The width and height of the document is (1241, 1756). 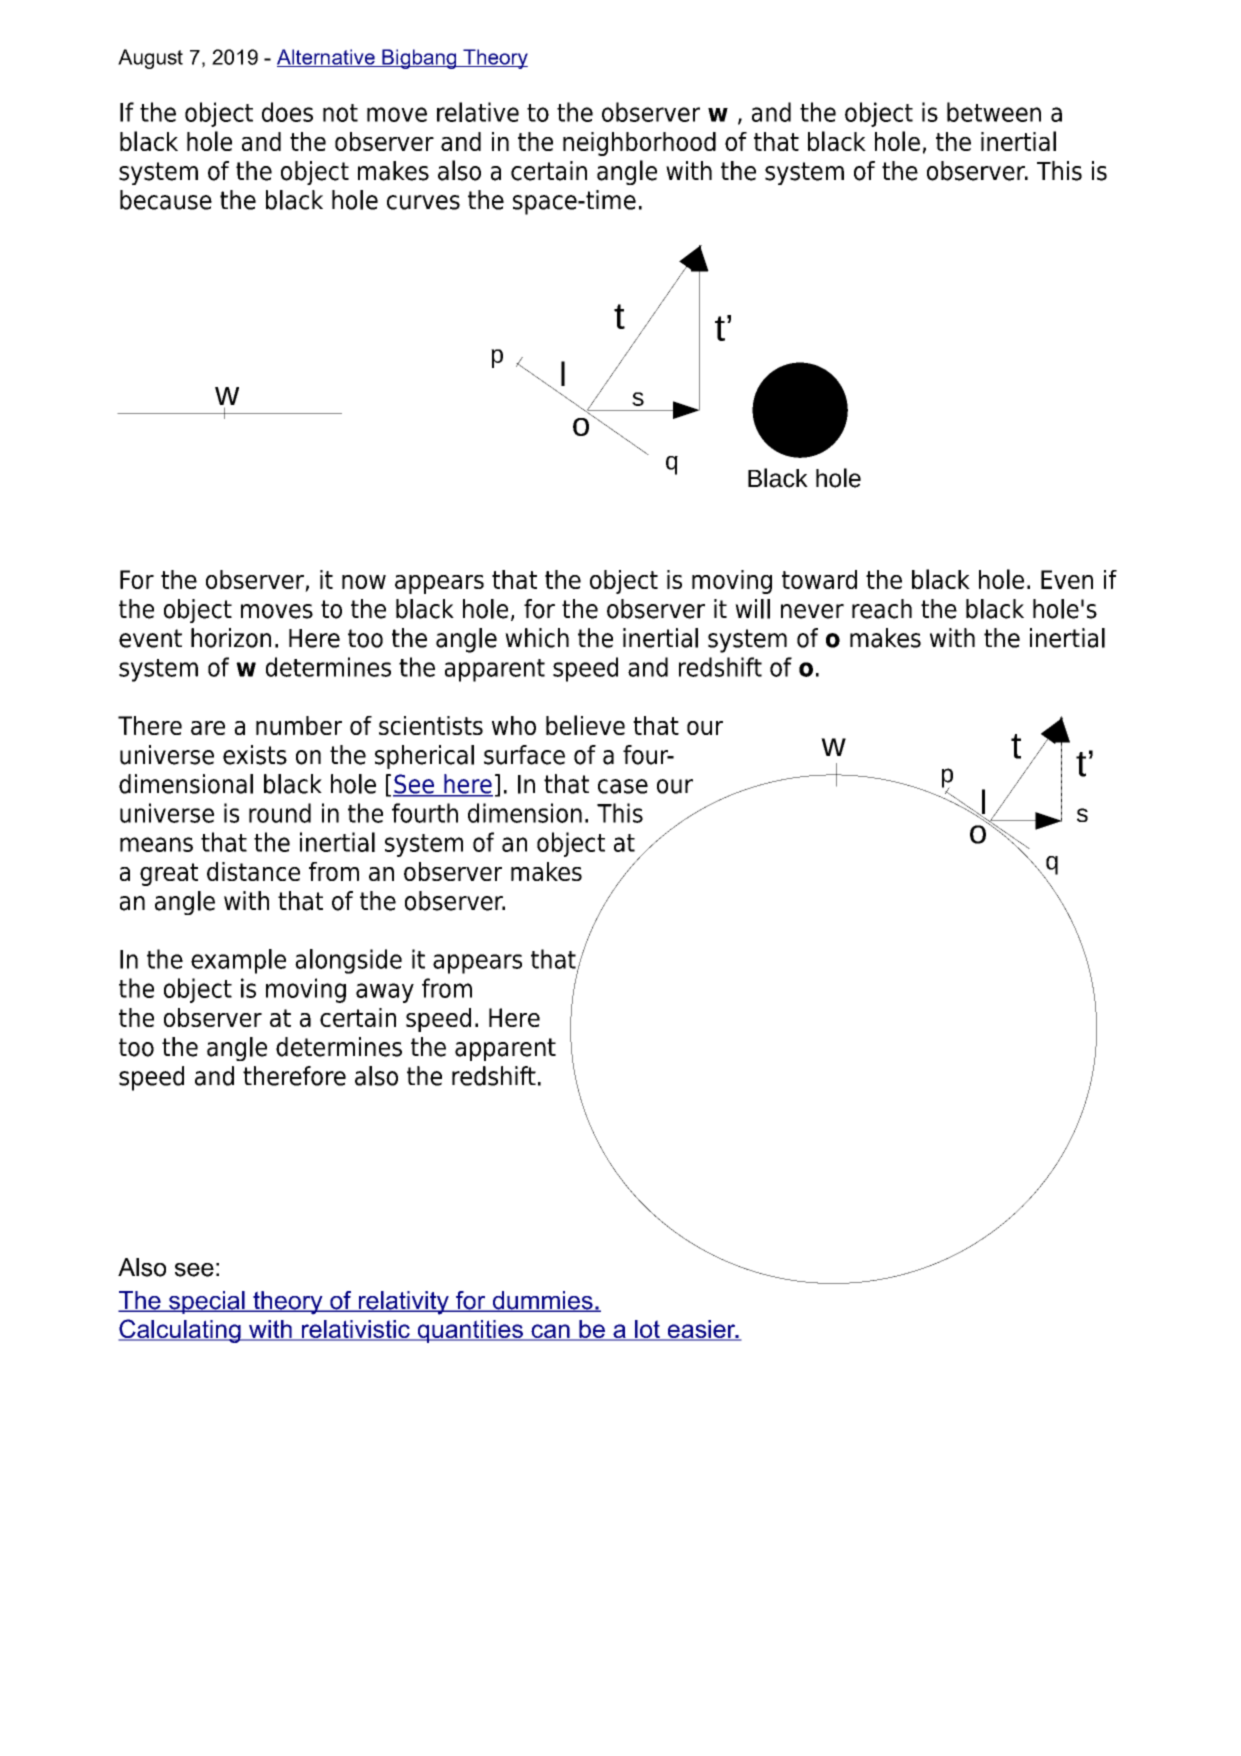 What do you see at coordinates (299, 725) in the document?
I see `number` at bounding box center [299, 725].
